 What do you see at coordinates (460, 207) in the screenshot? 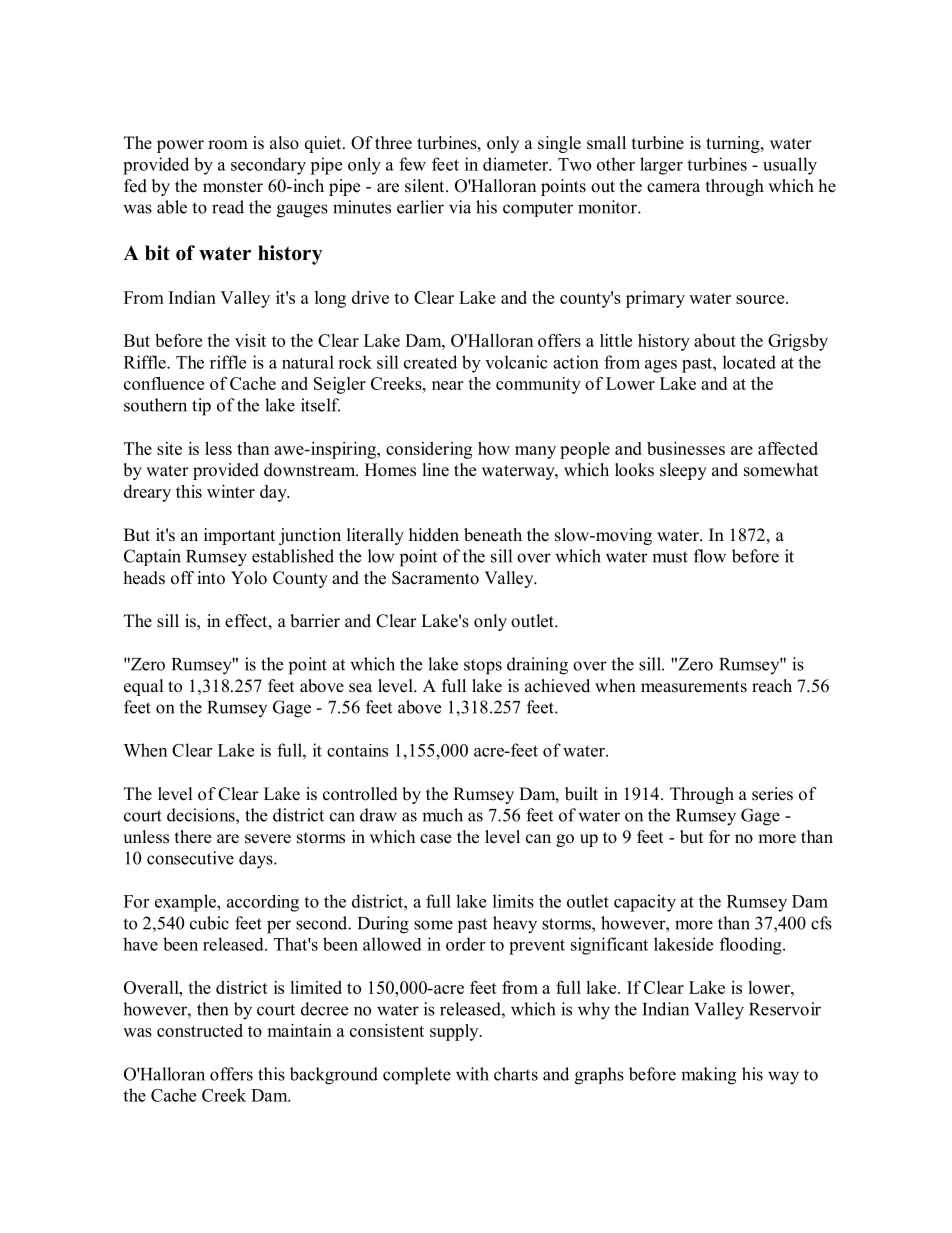
I see `via` at bounding box center [460, 207].
